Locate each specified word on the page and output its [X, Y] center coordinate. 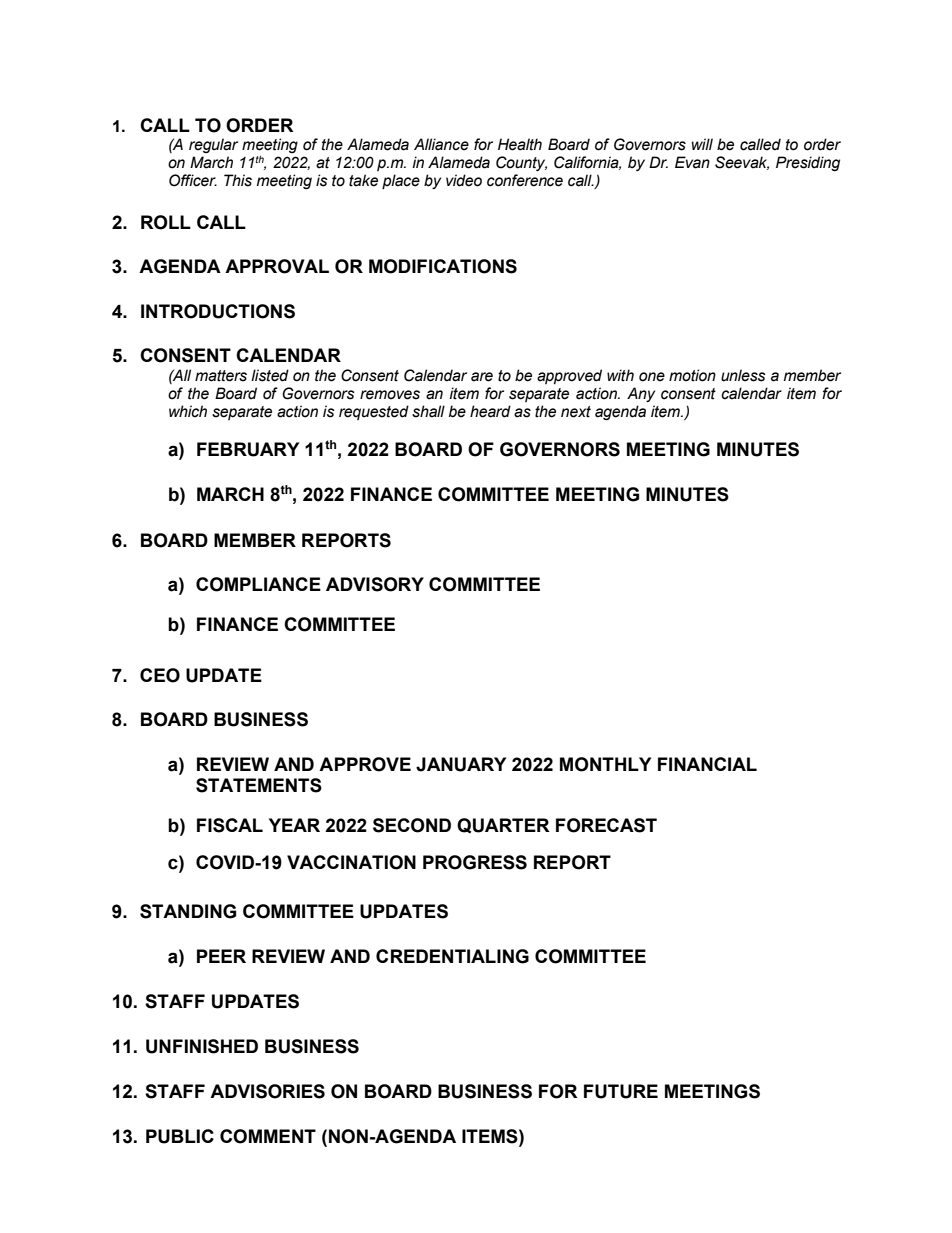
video [464, 180]
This [238, 180]
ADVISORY [375, 584]
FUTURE [621, 1091]
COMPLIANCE [258, 584]
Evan [692, 162]
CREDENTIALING [452, 956]
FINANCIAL [707, 764]
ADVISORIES [267, 1091]
